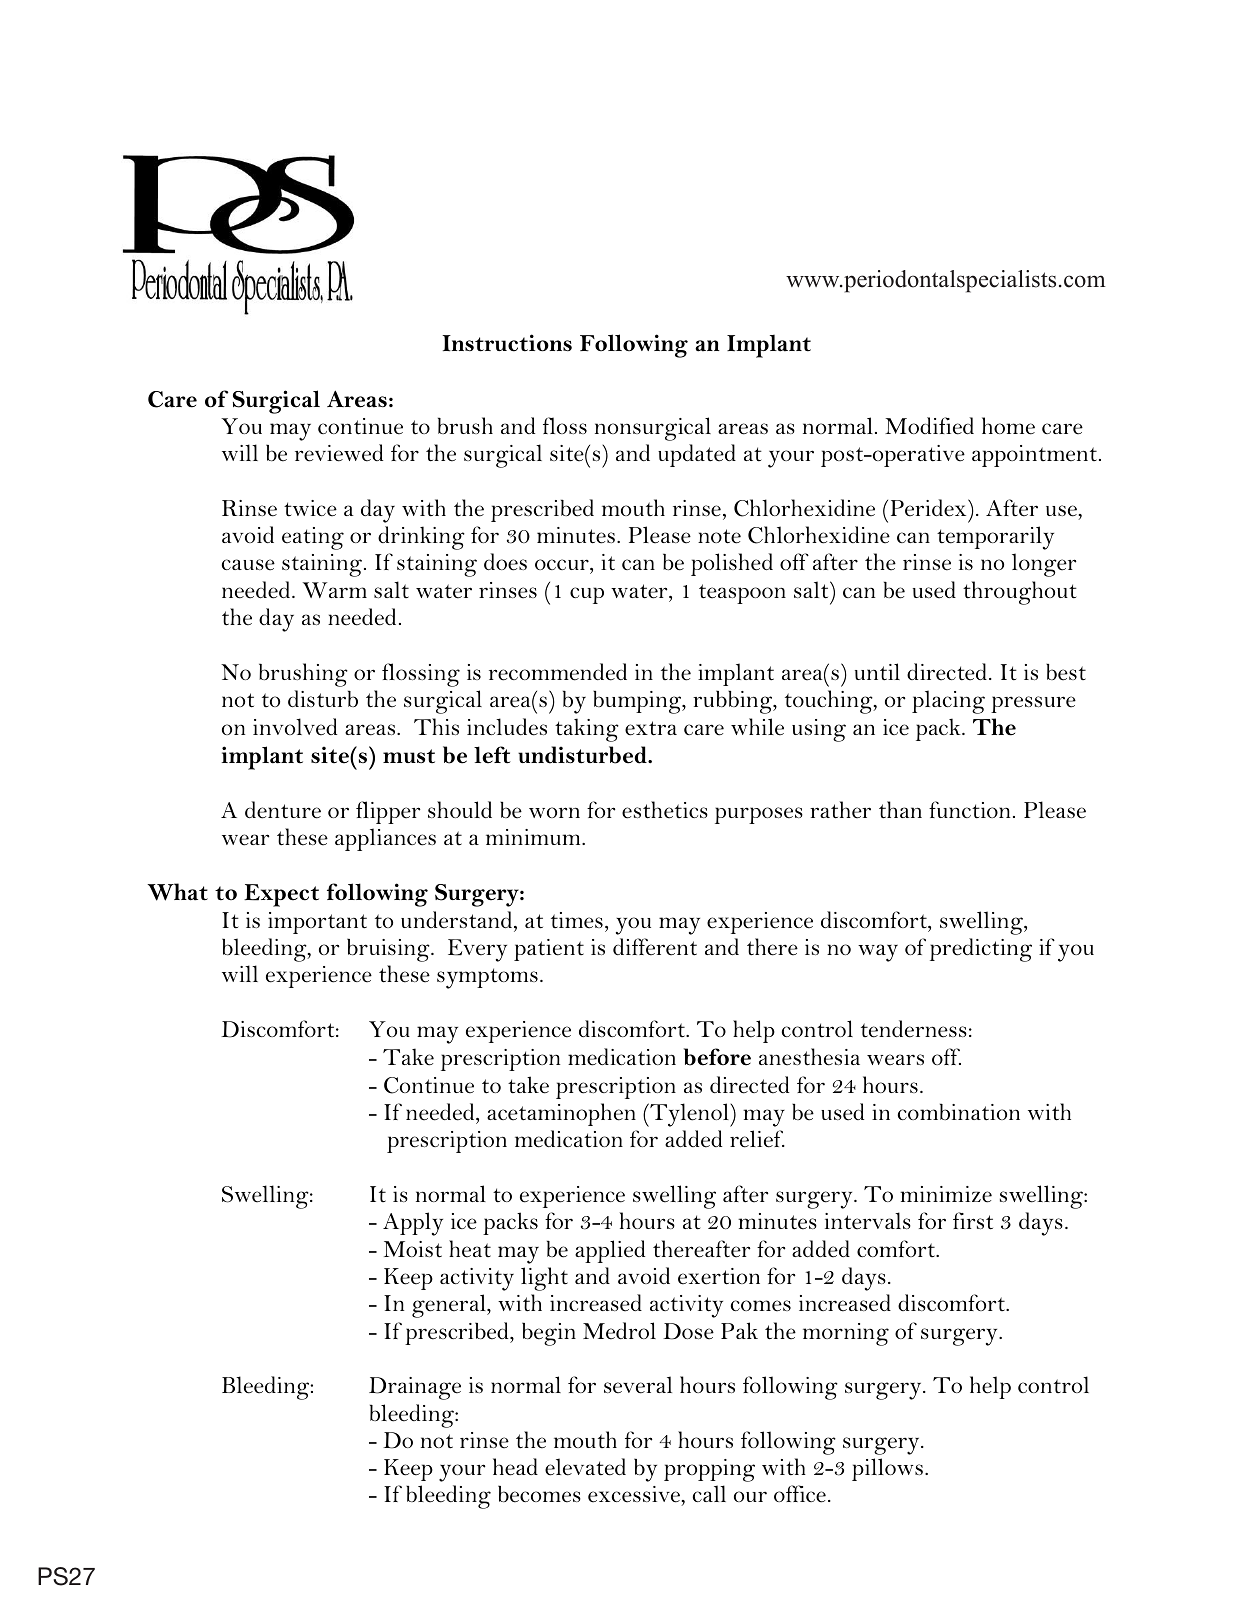  I want to click on office, so click(800, 1494).
